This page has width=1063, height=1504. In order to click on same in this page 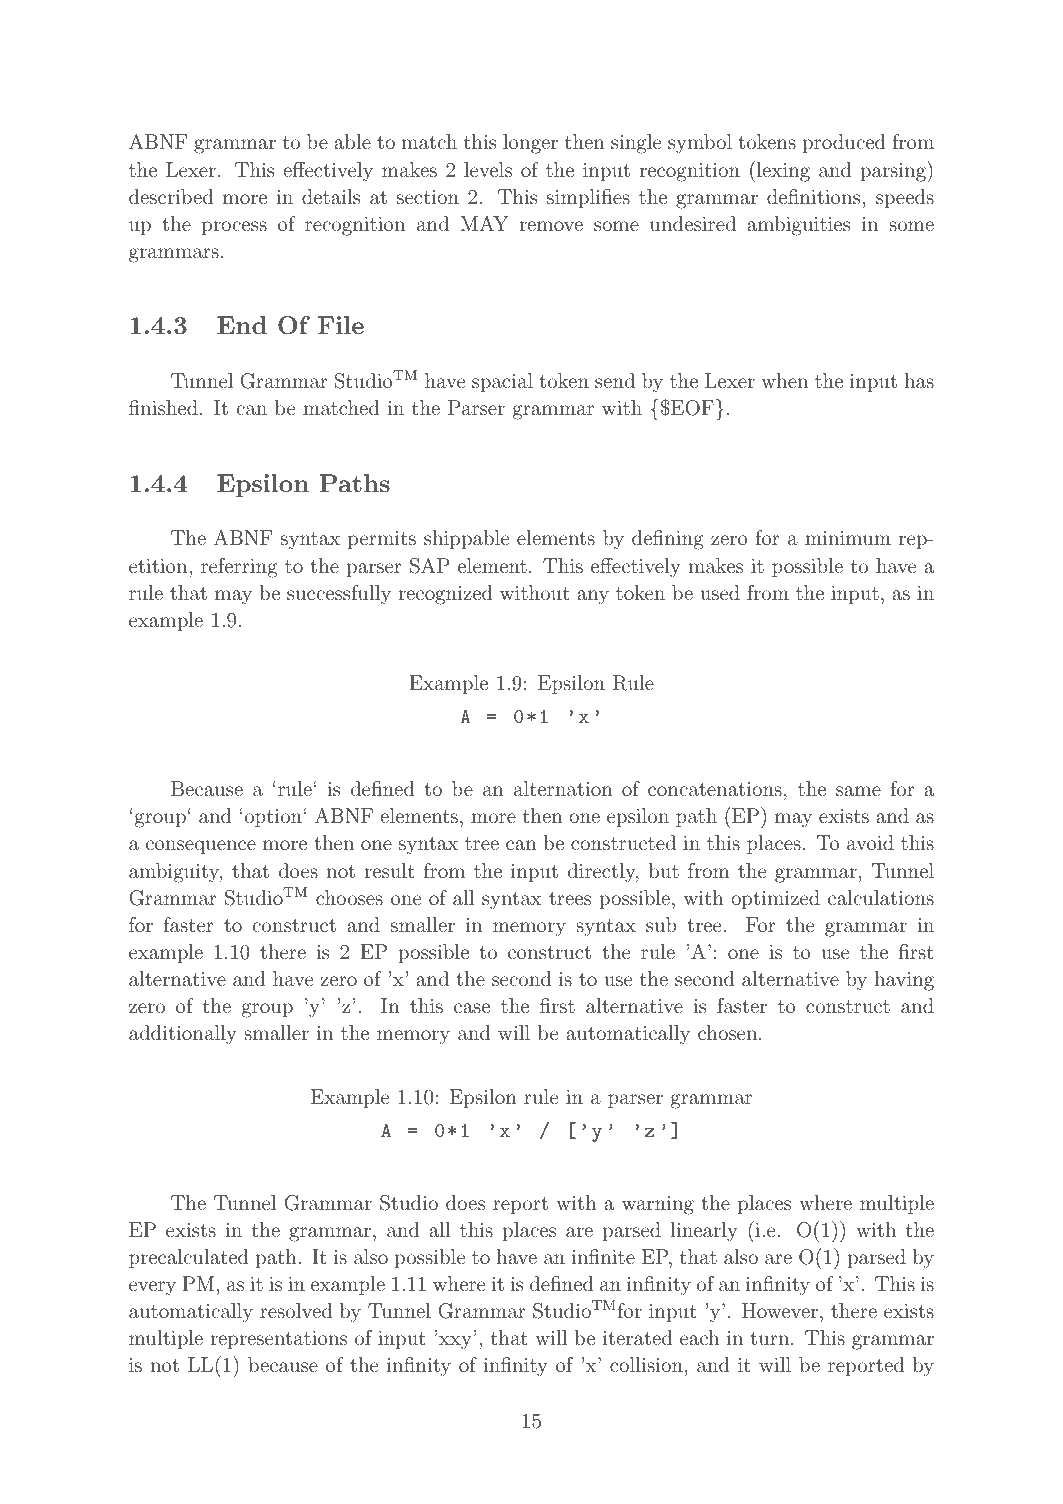, I will do `click(858, 791)`.
